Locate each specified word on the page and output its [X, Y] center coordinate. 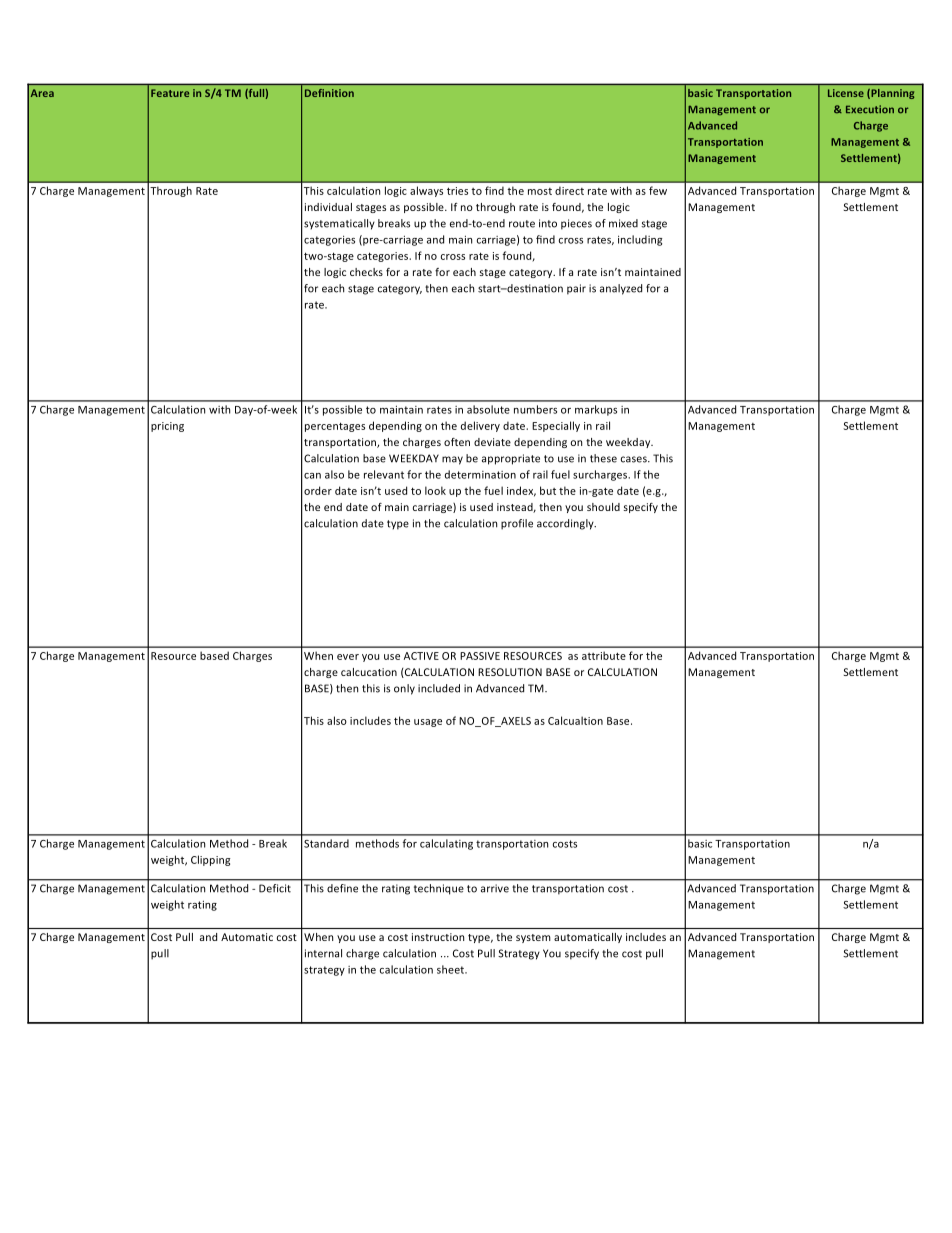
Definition [329, 93]
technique [438, 889]
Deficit [275, 888]
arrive [495, 888]
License [846, 93]
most [540, 191]
